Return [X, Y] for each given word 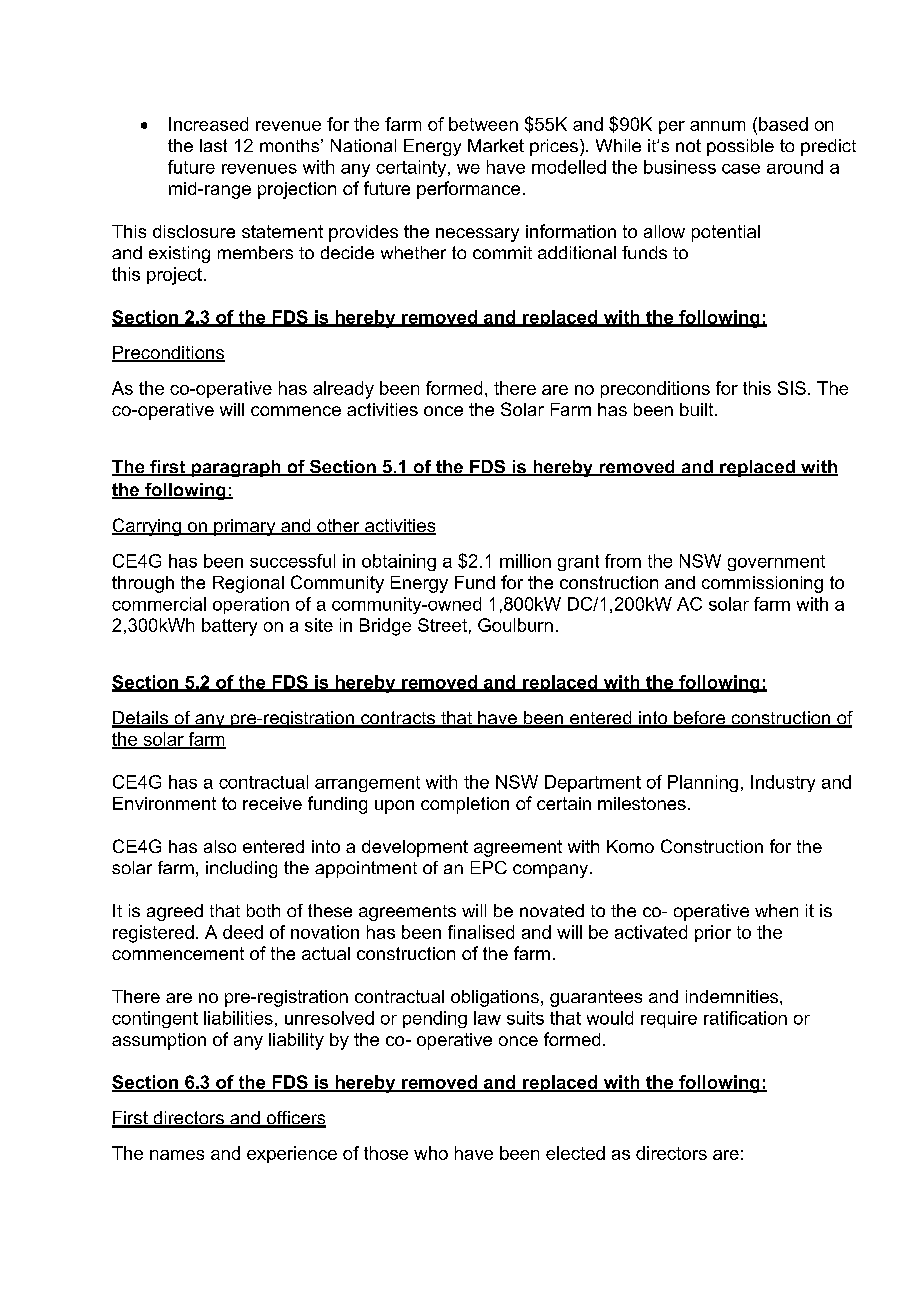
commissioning [762, 584]
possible [740, 147]
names [177, 1155]
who [431, 1153]
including [241, 869]
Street [442, 625]
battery [229, 627]
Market [496, 145]
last [213, 145]
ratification [745, 1018]
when [776, 910]
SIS [792, 388]
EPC [489, 867]
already [343, 390]
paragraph [236, 468]
